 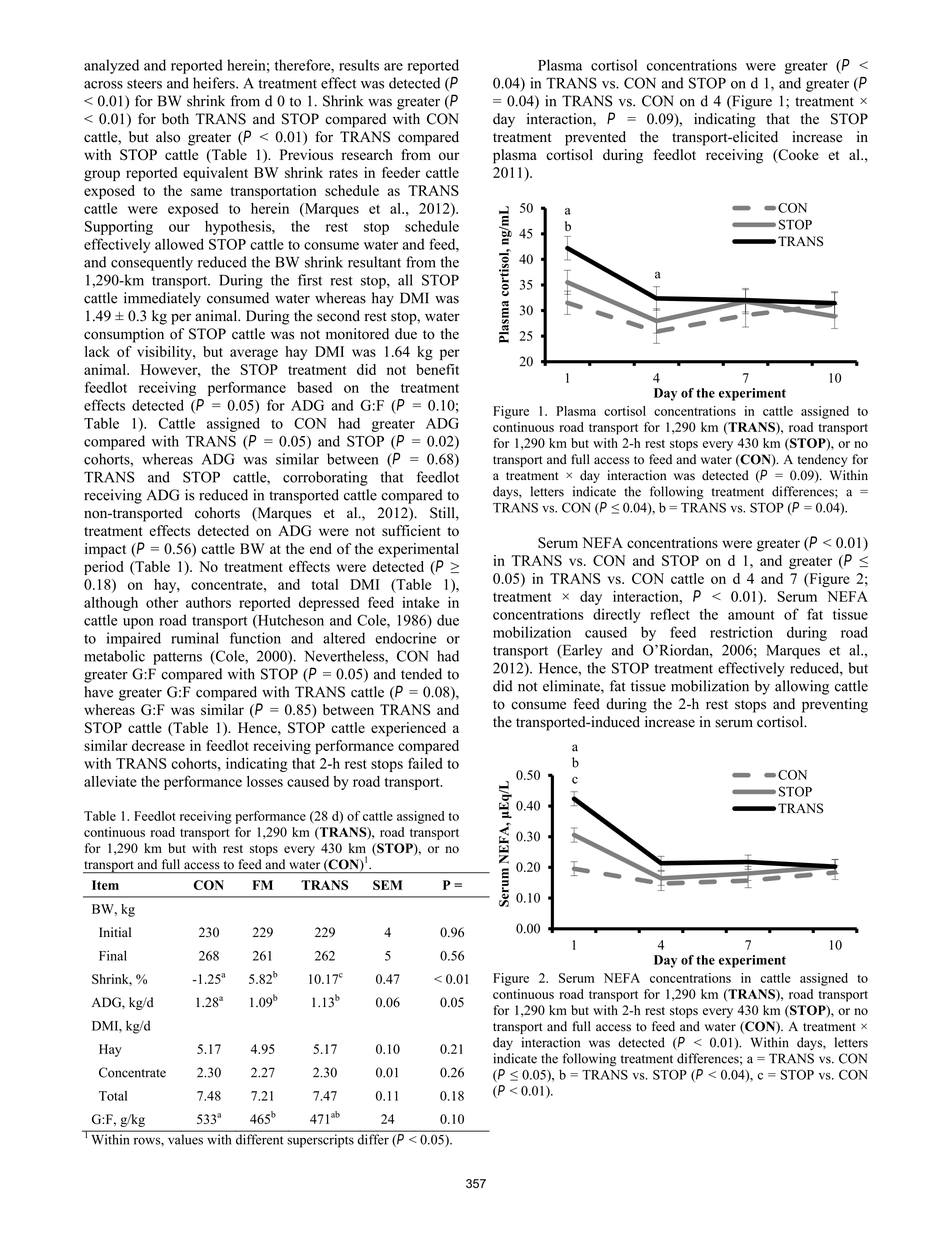 I want to click on tended, so click(x=421, y=674).
